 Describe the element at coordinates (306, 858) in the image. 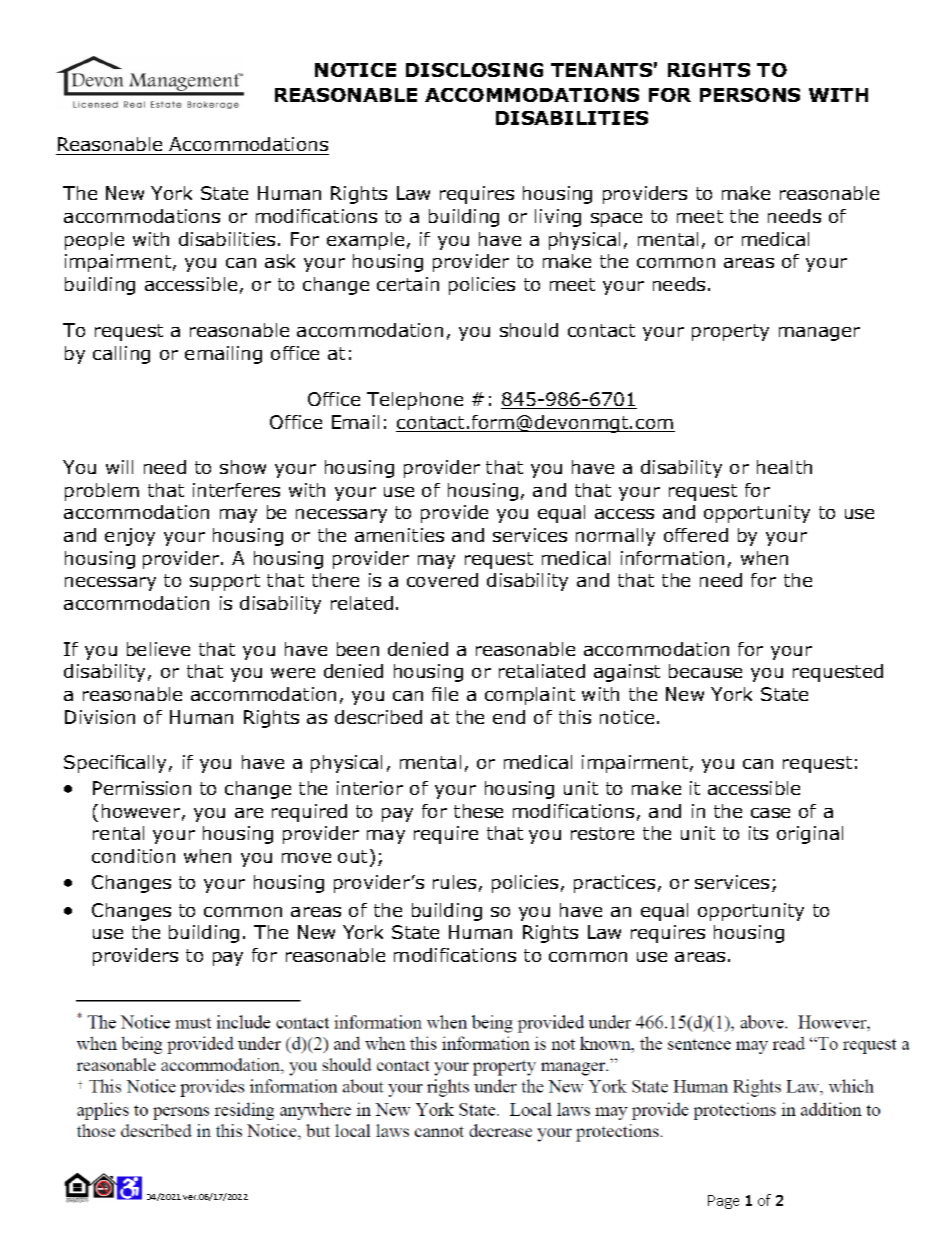

I see `move` at that location.
